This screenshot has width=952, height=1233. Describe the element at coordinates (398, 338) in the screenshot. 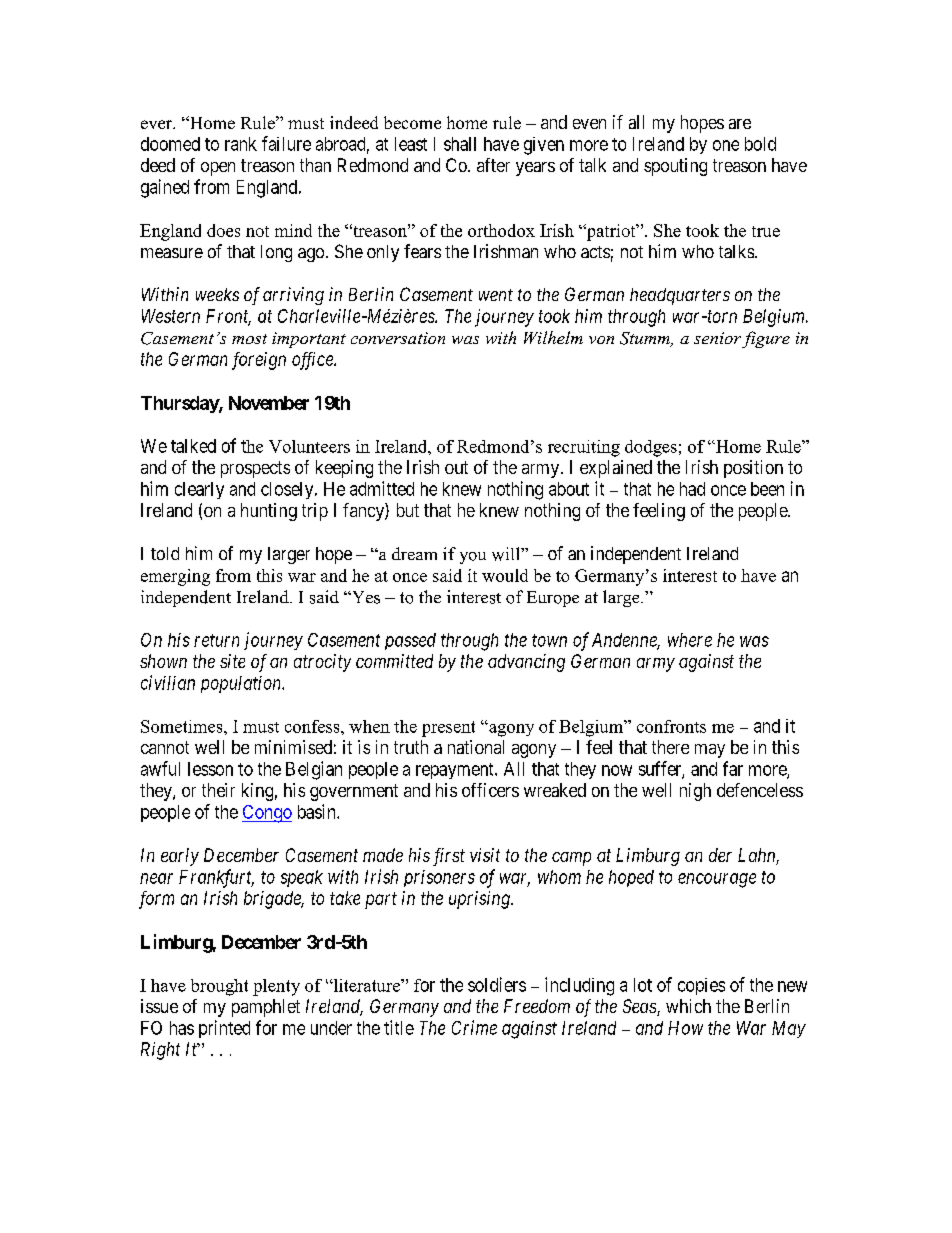

I see `conversation` at that location.
